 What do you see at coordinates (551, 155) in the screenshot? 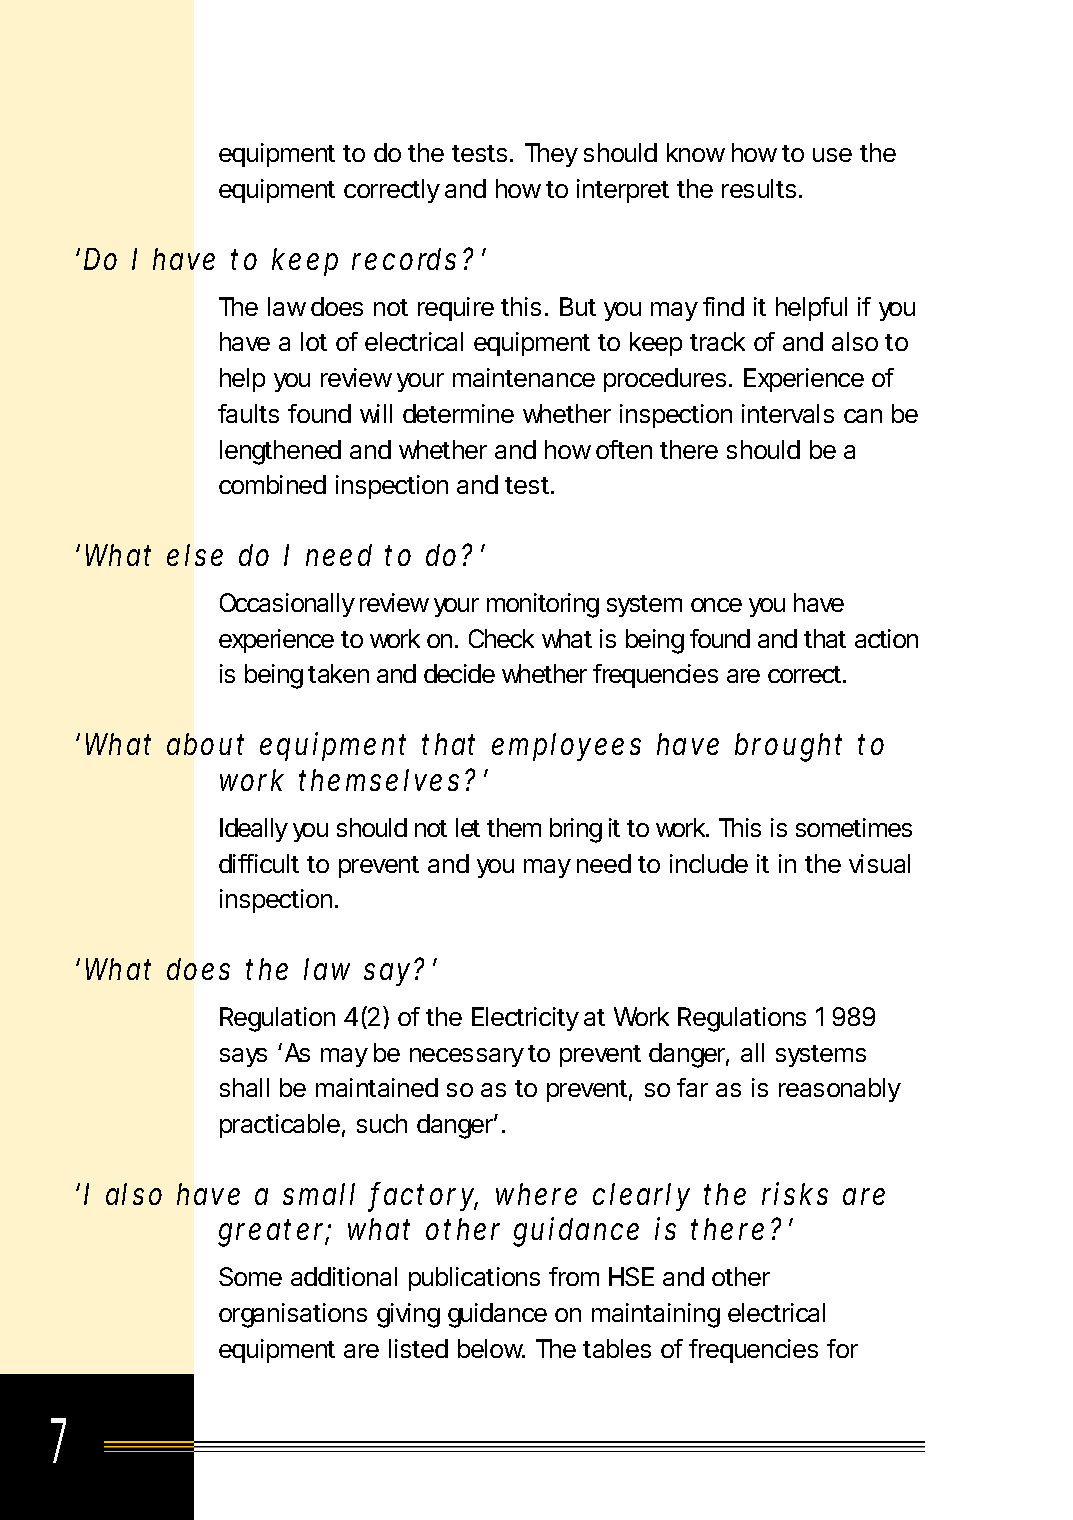
I see `They` at bounding box center [551, 155].
